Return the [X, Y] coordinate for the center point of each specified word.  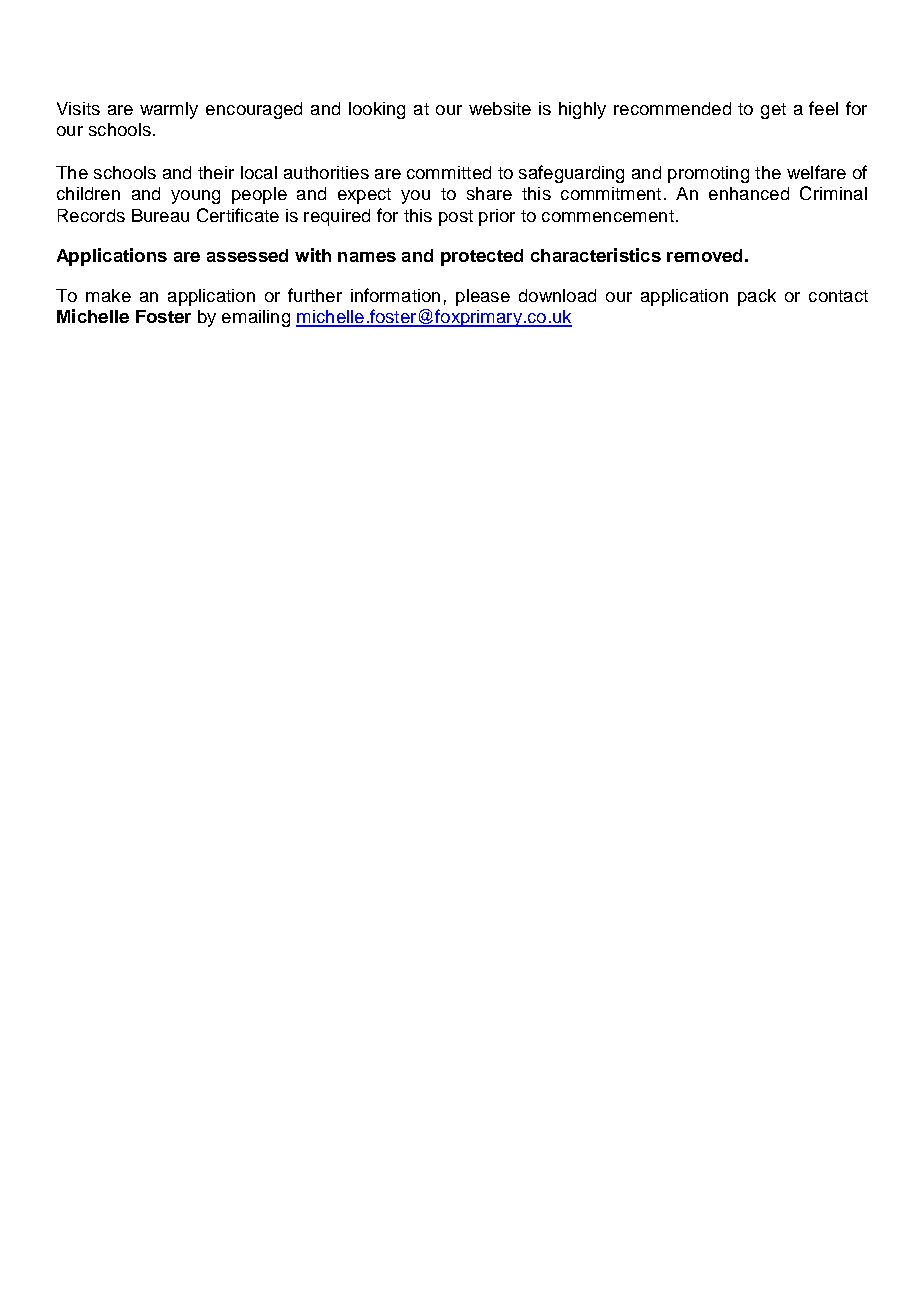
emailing [256, 318]
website [500, 108]
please [483, 297]
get [773, 111]
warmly [169, 110]
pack [757, 297]
